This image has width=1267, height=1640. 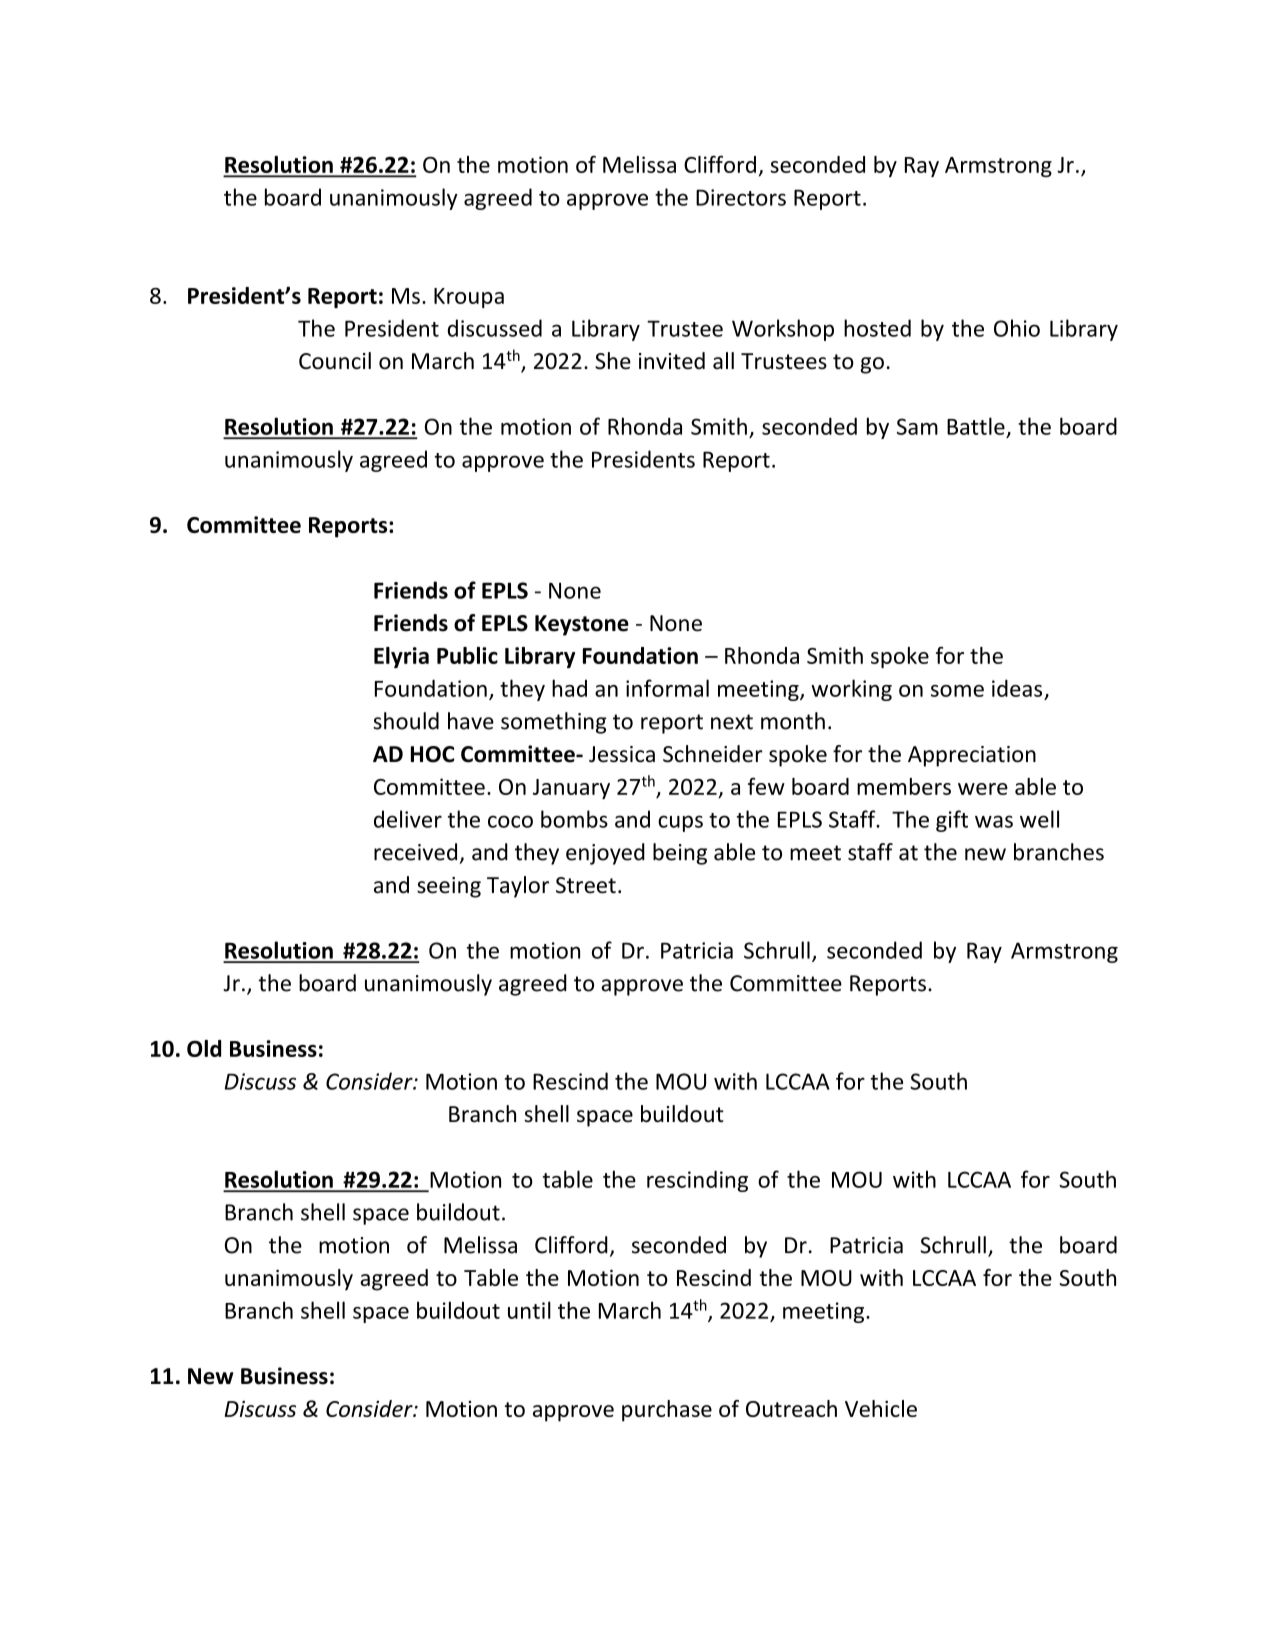 I want to click on until, so click(x=529, y=1310).
